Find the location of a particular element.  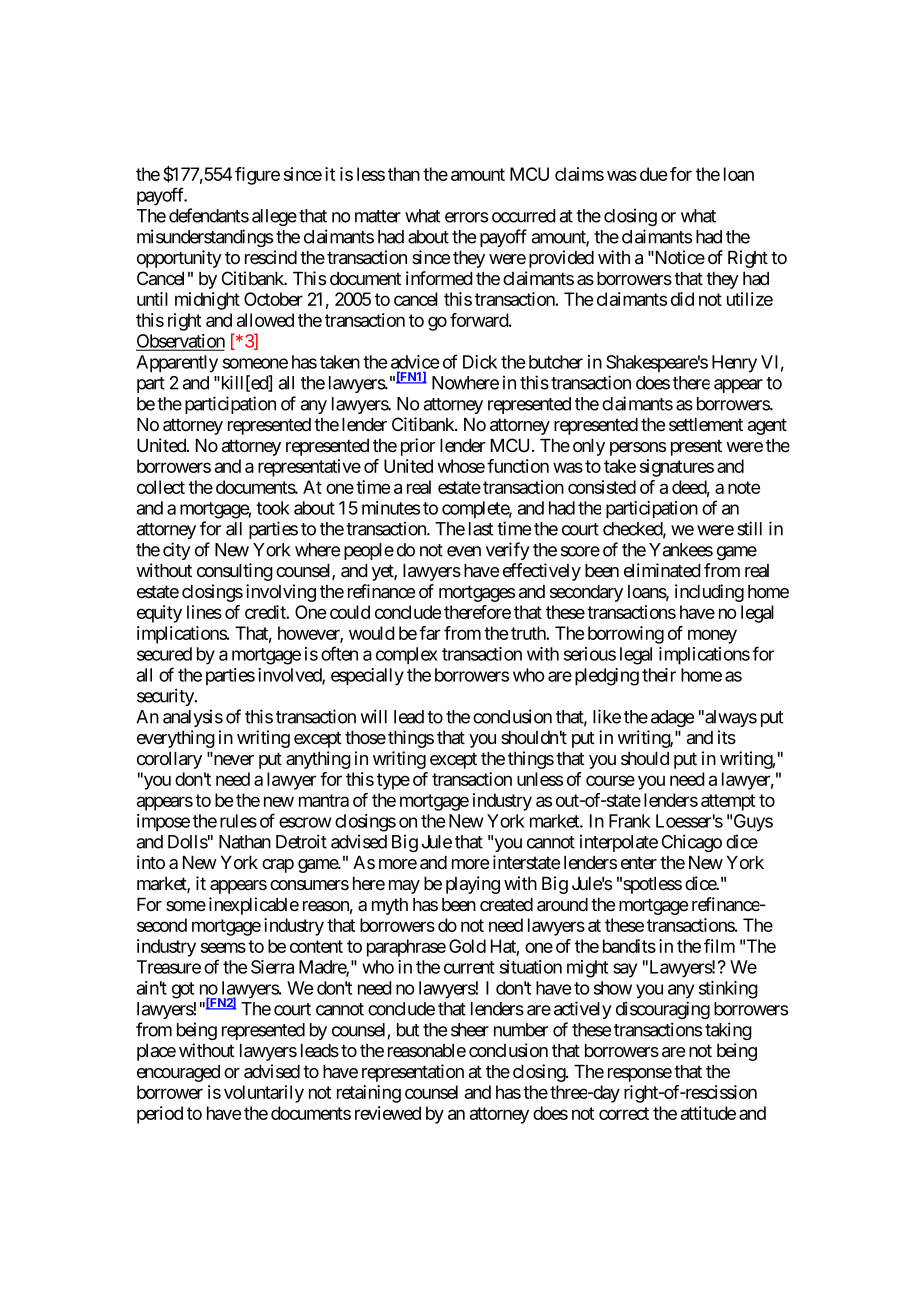

due is located at coordinates (653, 174).
